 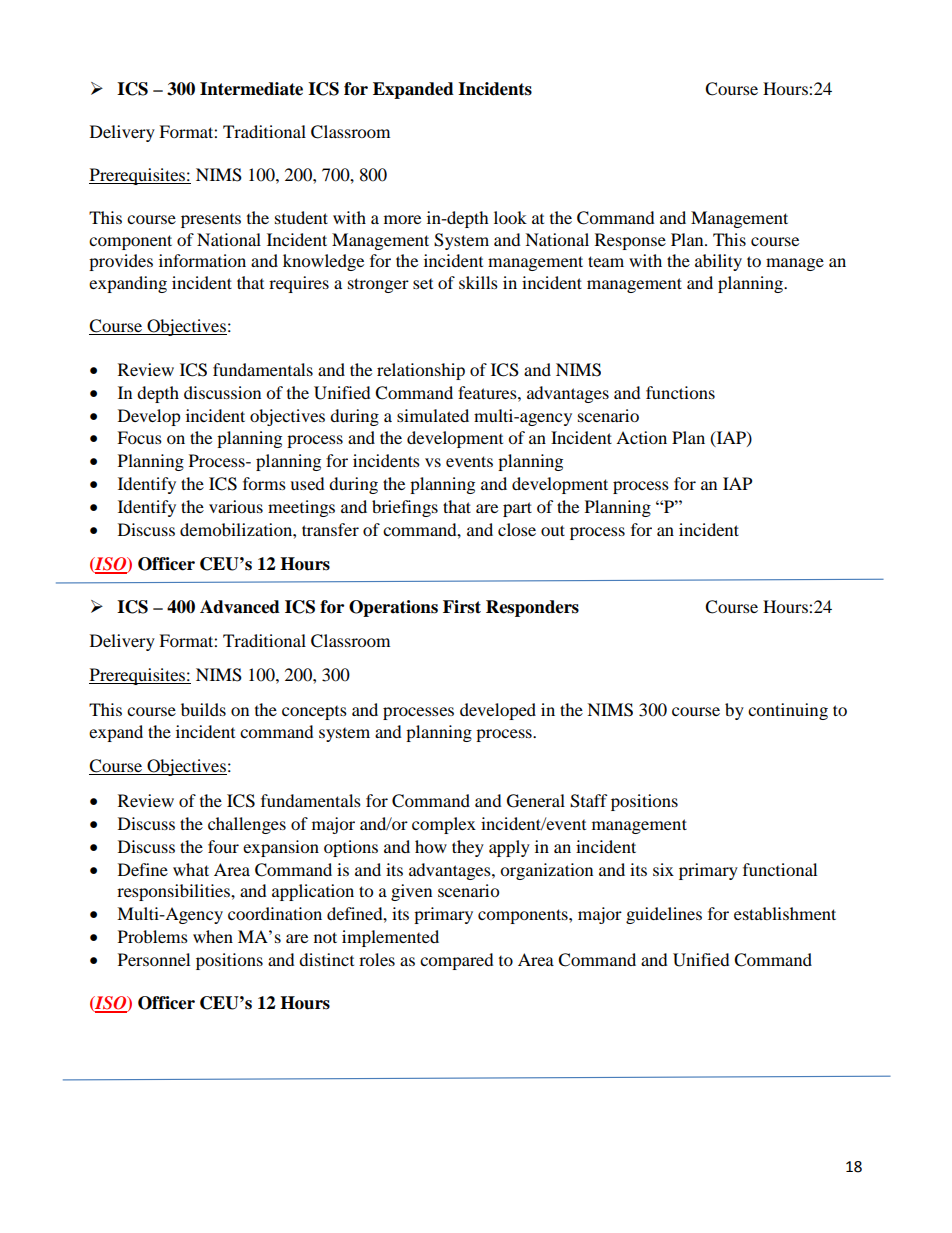 What do you see at coordinates (405, 508) in the image?
I see `briefings` at bounding box center [405, 508].
